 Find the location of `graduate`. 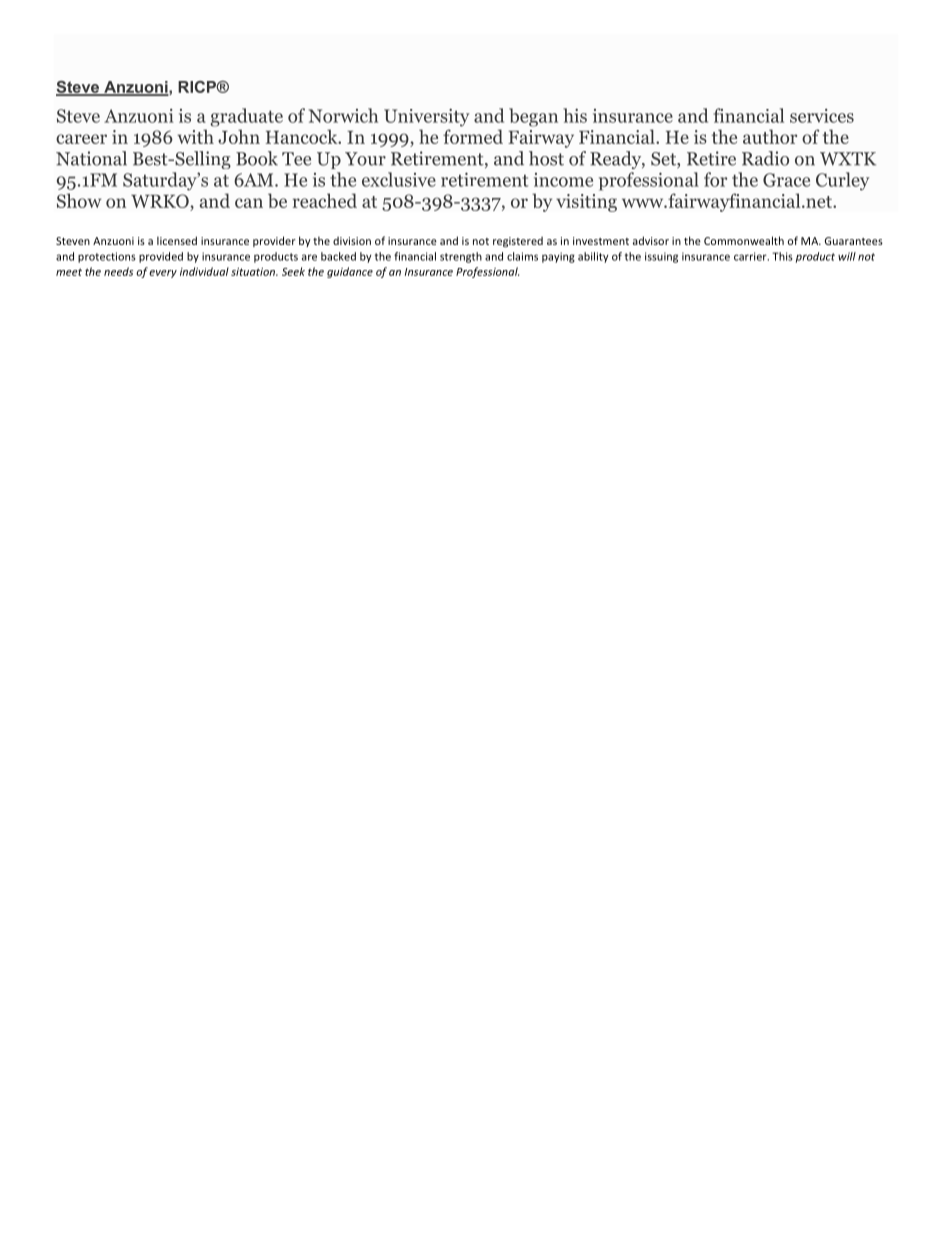

graduate is located at coordinates (246, 117).
